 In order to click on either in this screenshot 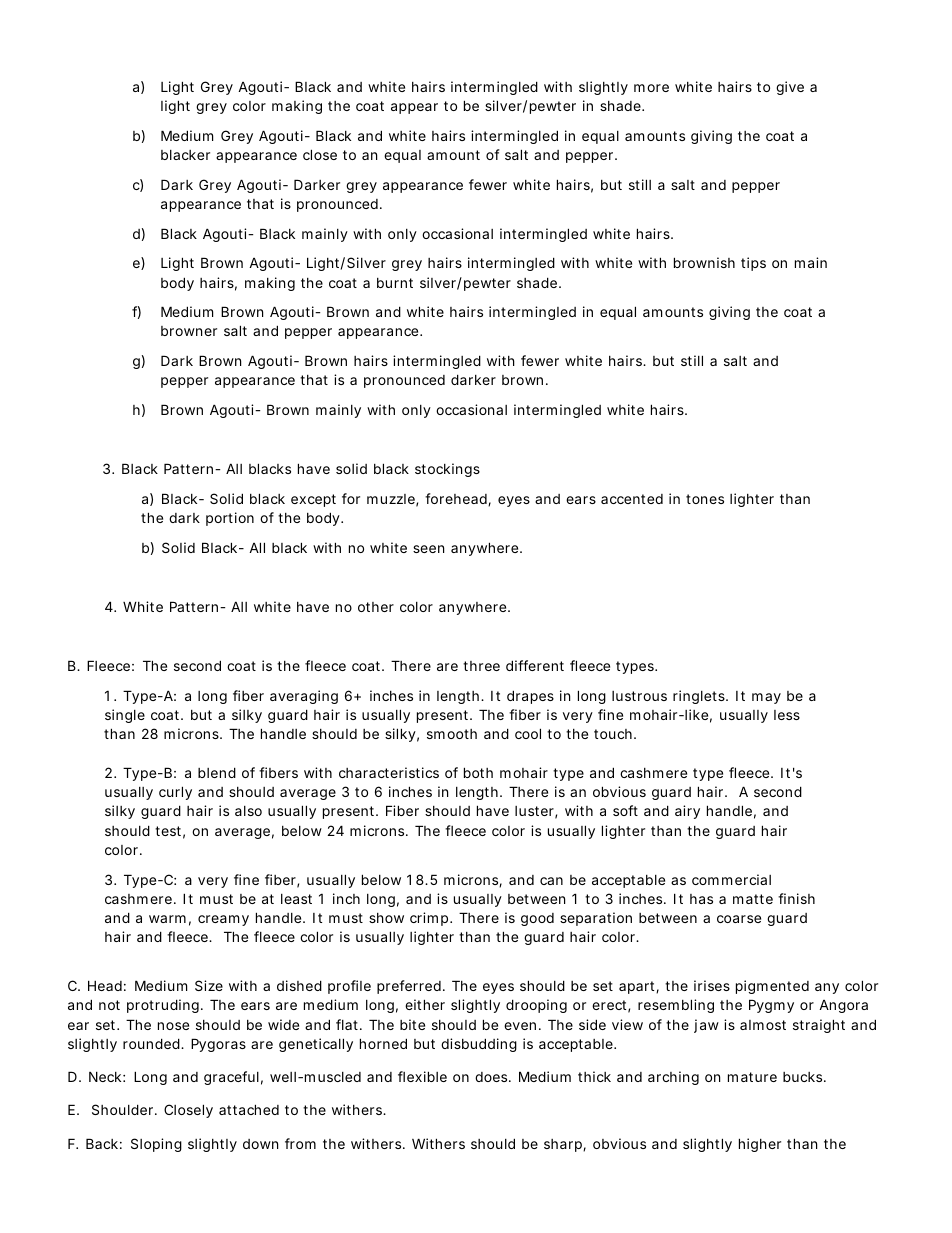, I will do `click(425, 1004)`.
